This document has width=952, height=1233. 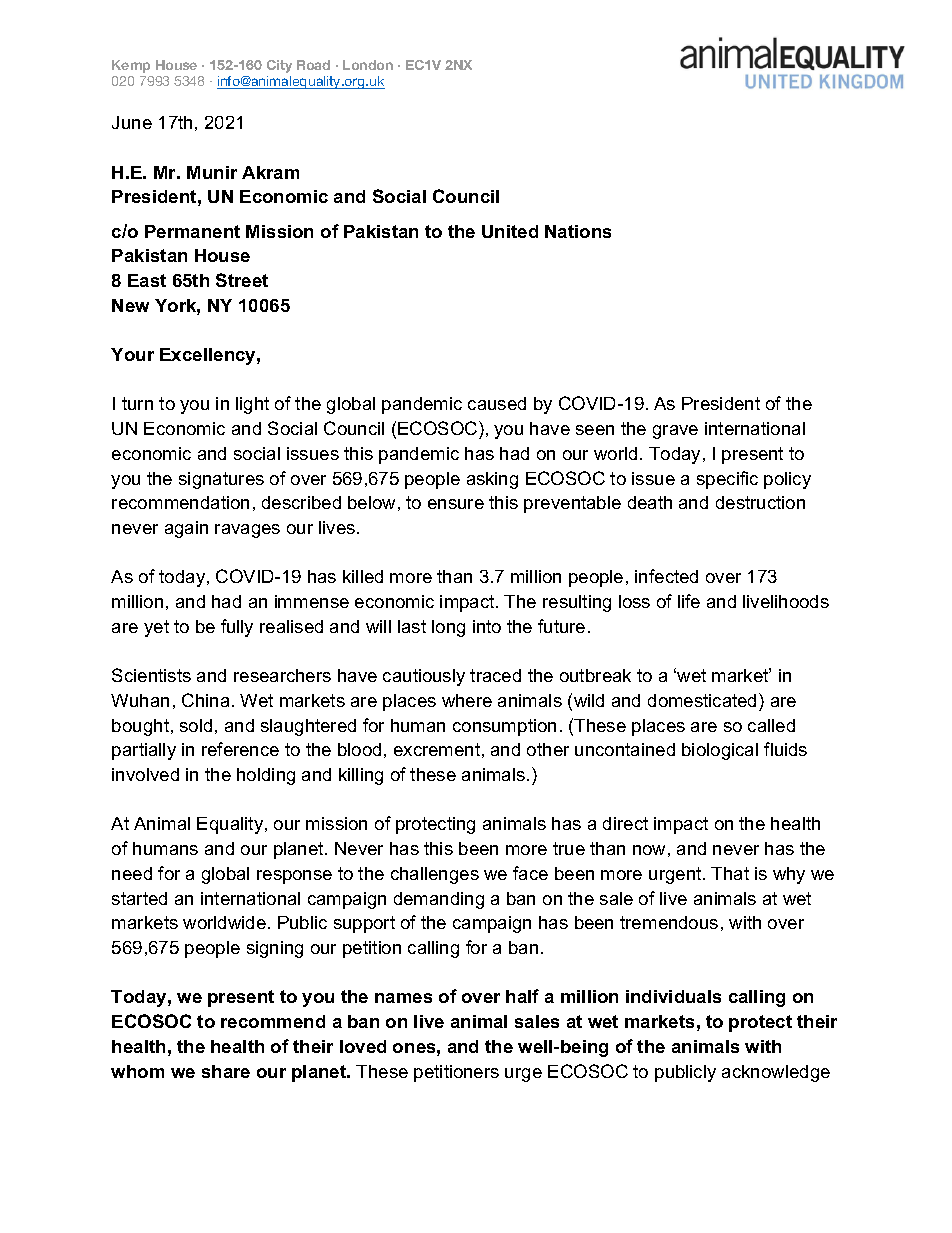 I want to click on long, so click(x=448, y=628).
